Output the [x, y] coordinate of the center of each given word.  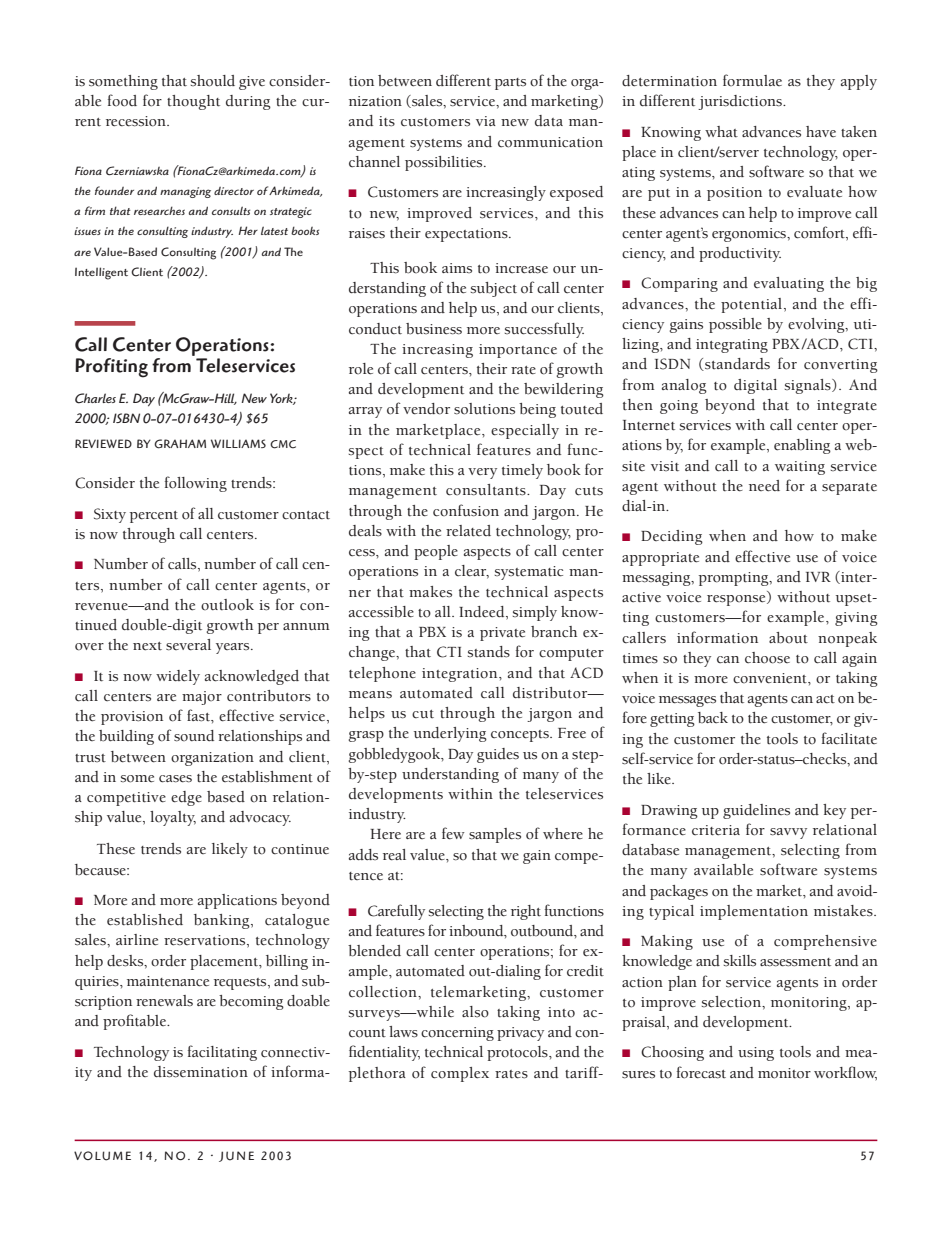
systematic [529, 573]
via [486, 121]
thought [193, 102]
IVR [818, 577]
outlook [227, 605]
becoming [251, 1002]
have [821, 131]
